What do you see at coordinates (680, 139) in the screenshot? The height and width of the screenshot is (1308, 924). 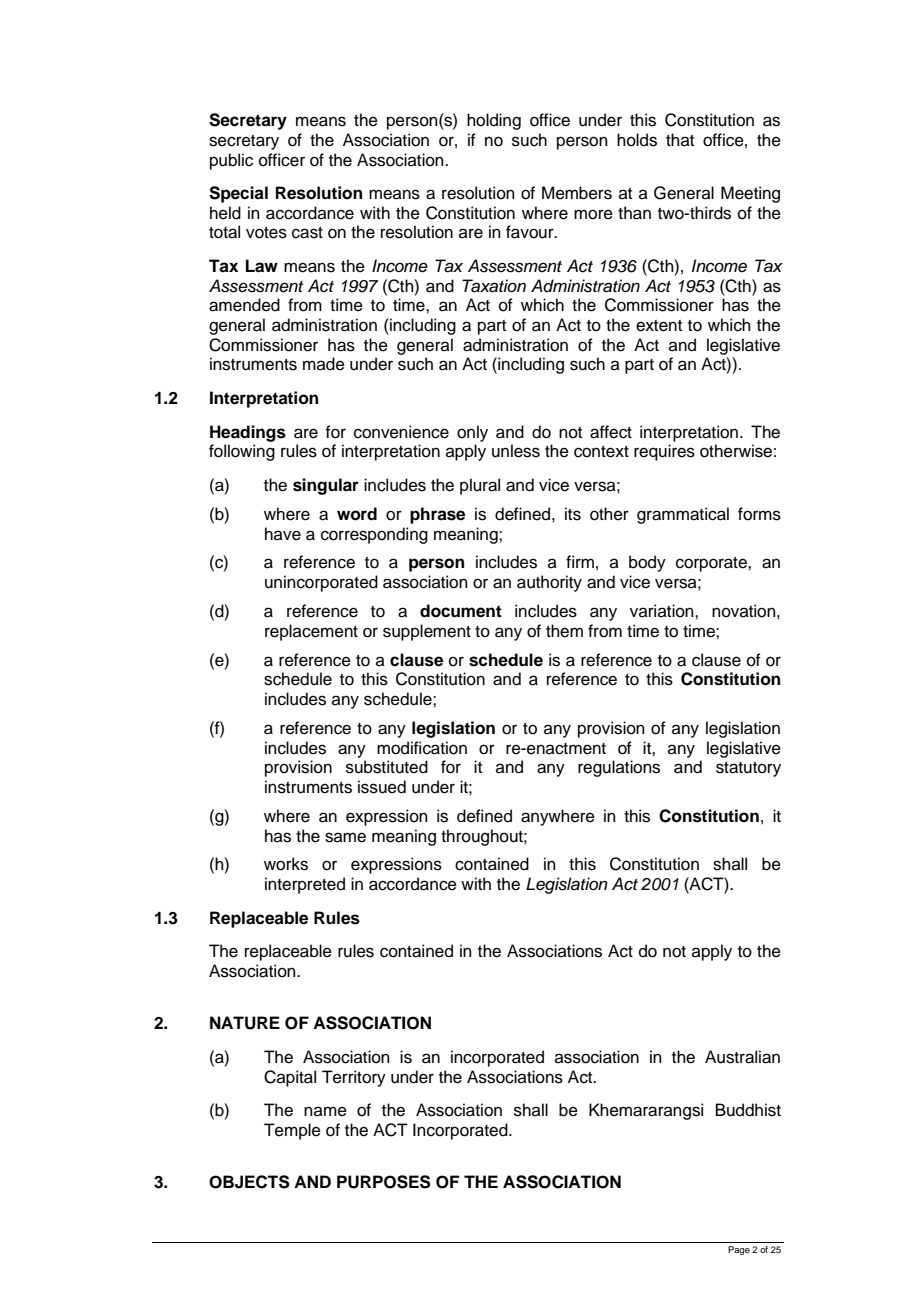 I see `that` at bounding box center [680, 139].
